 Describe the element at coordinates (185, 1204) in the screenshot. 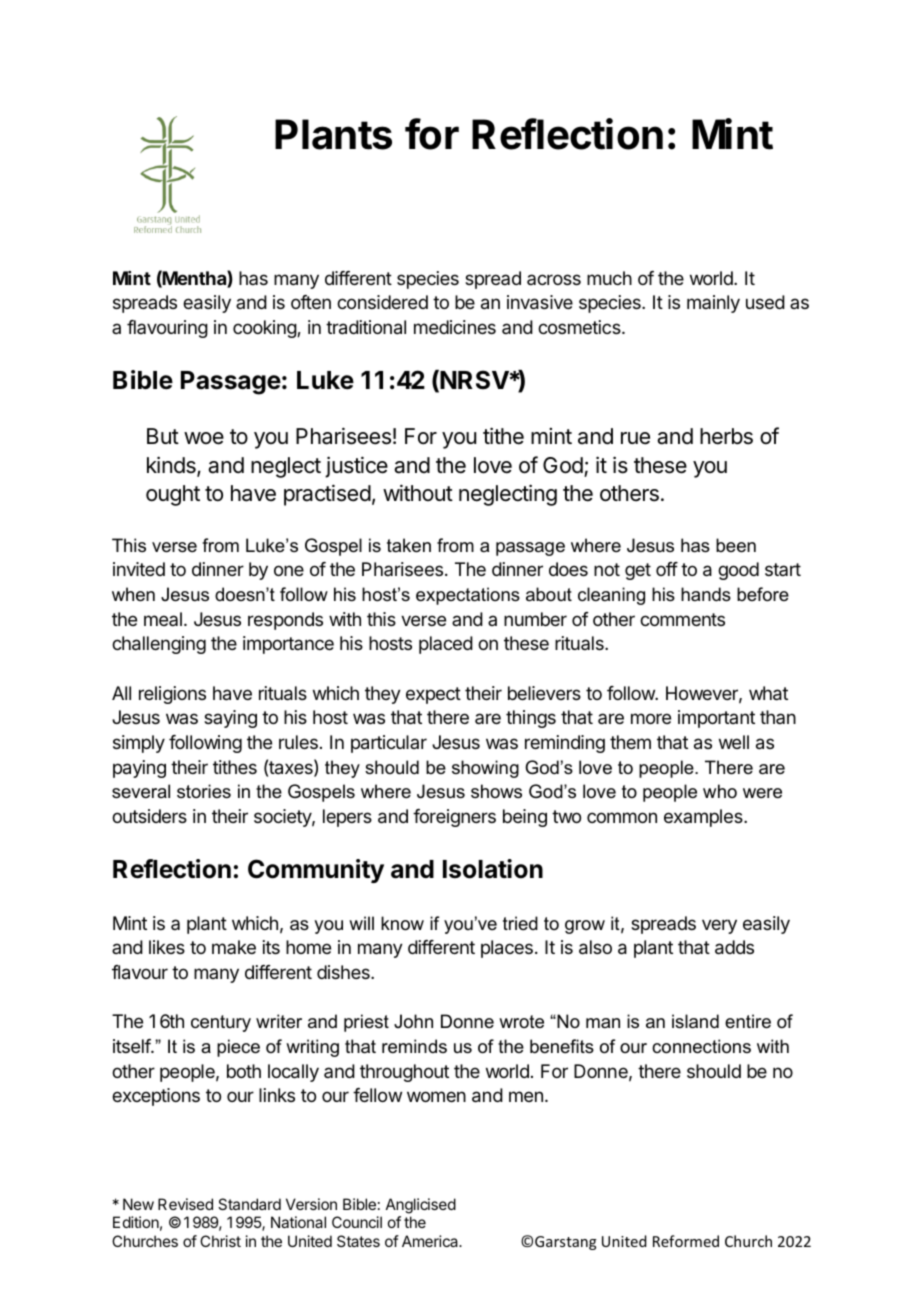

I see `Revised` at that location.
